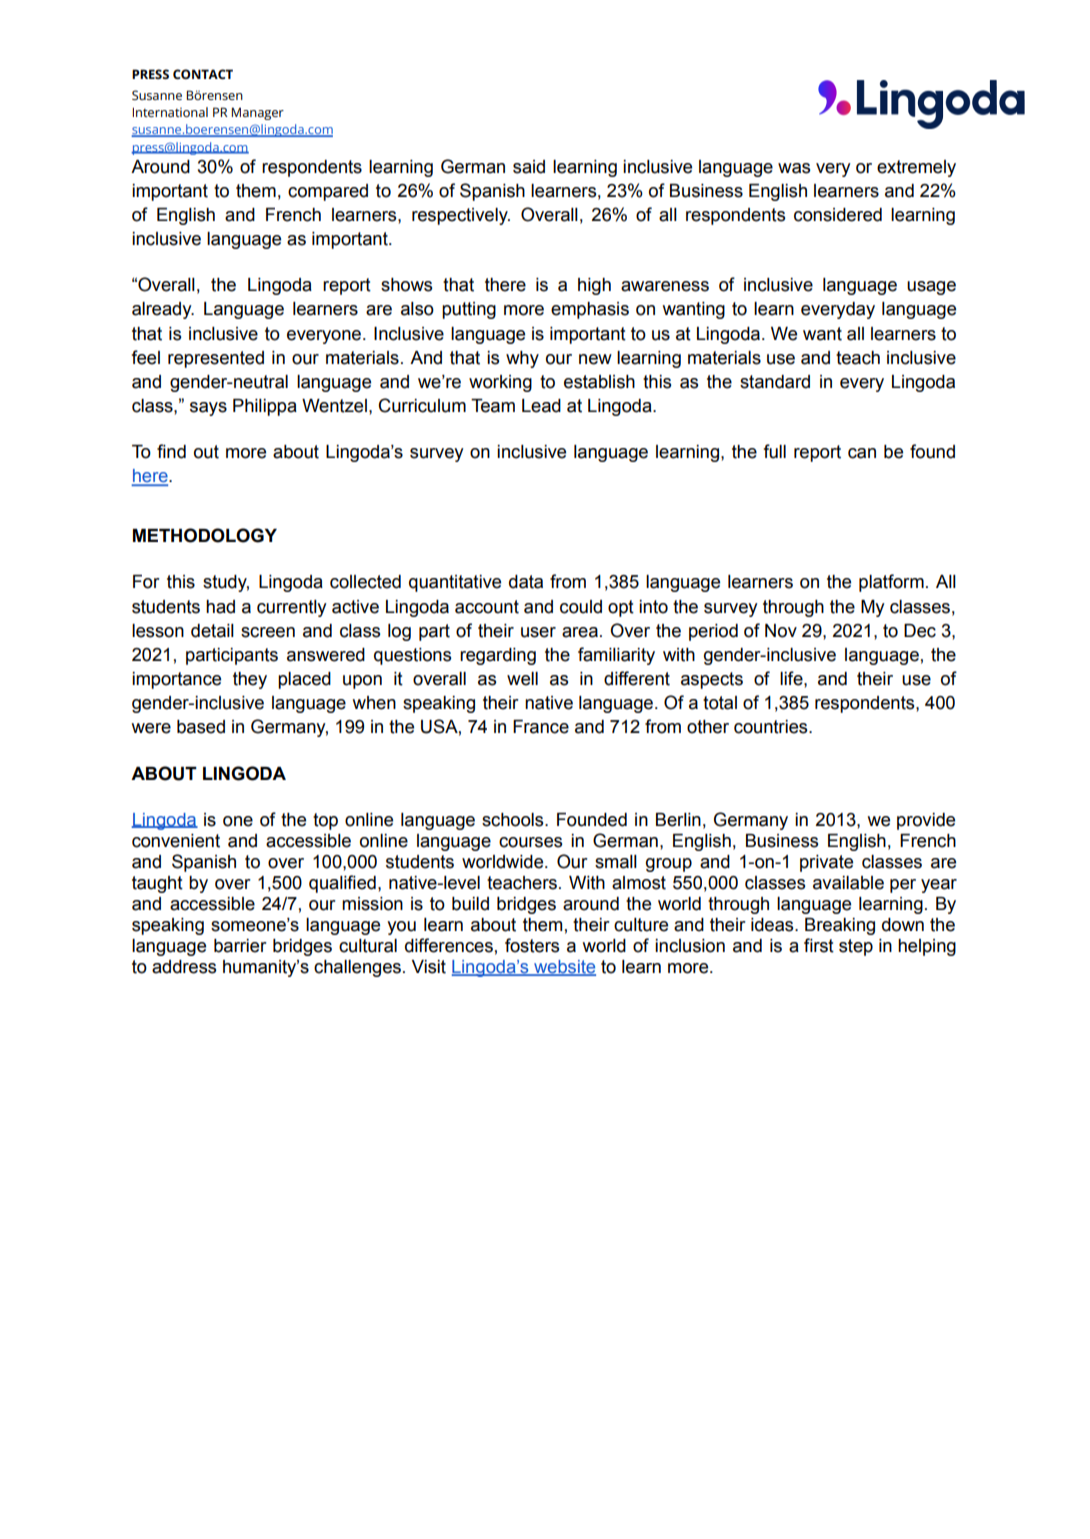 The height and width of the screenshot is (1539, 1090). I want to click on was, so click(794, 168).
